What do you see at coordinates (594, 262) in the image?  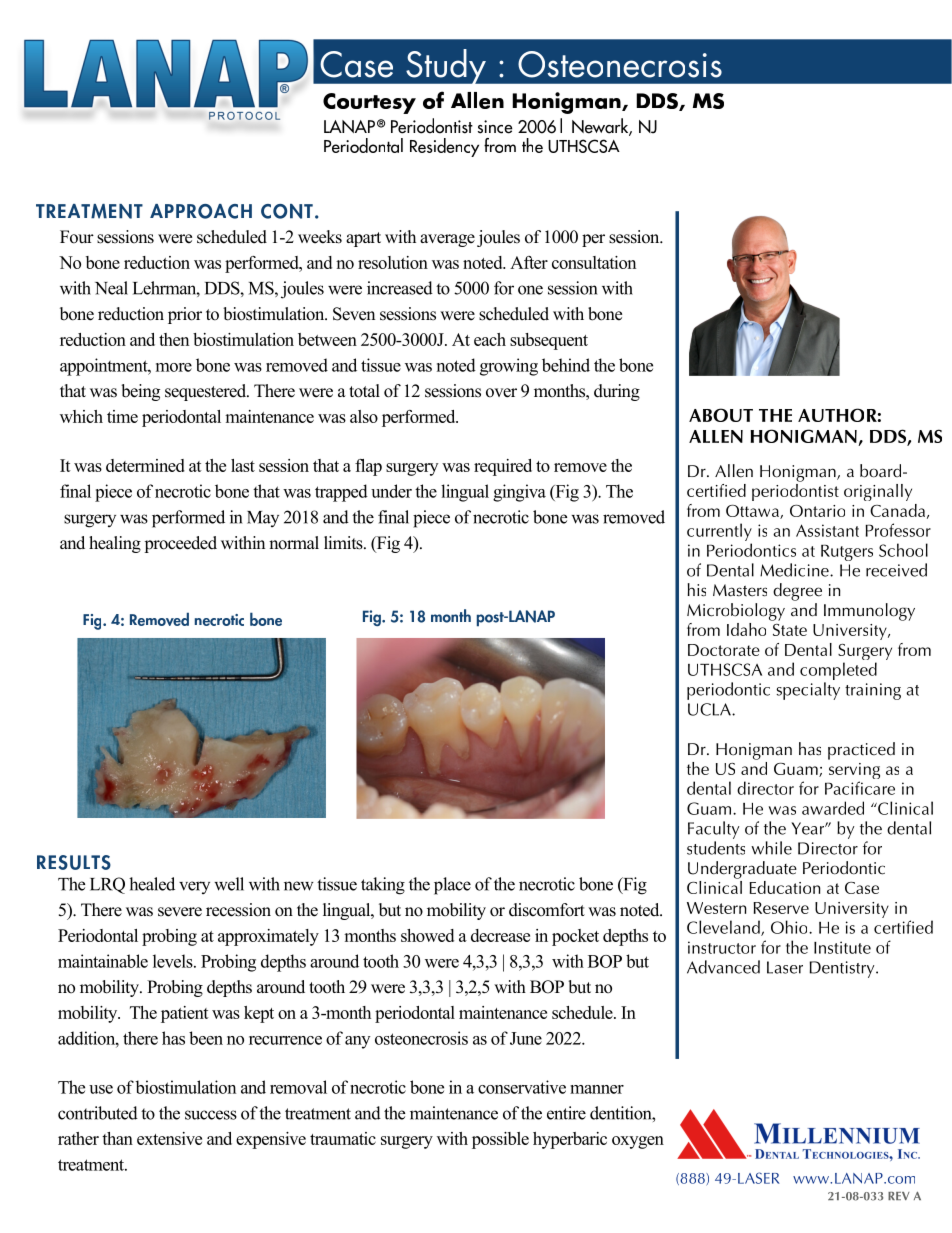 I see `consultation` at bounding box center [594, 262].
